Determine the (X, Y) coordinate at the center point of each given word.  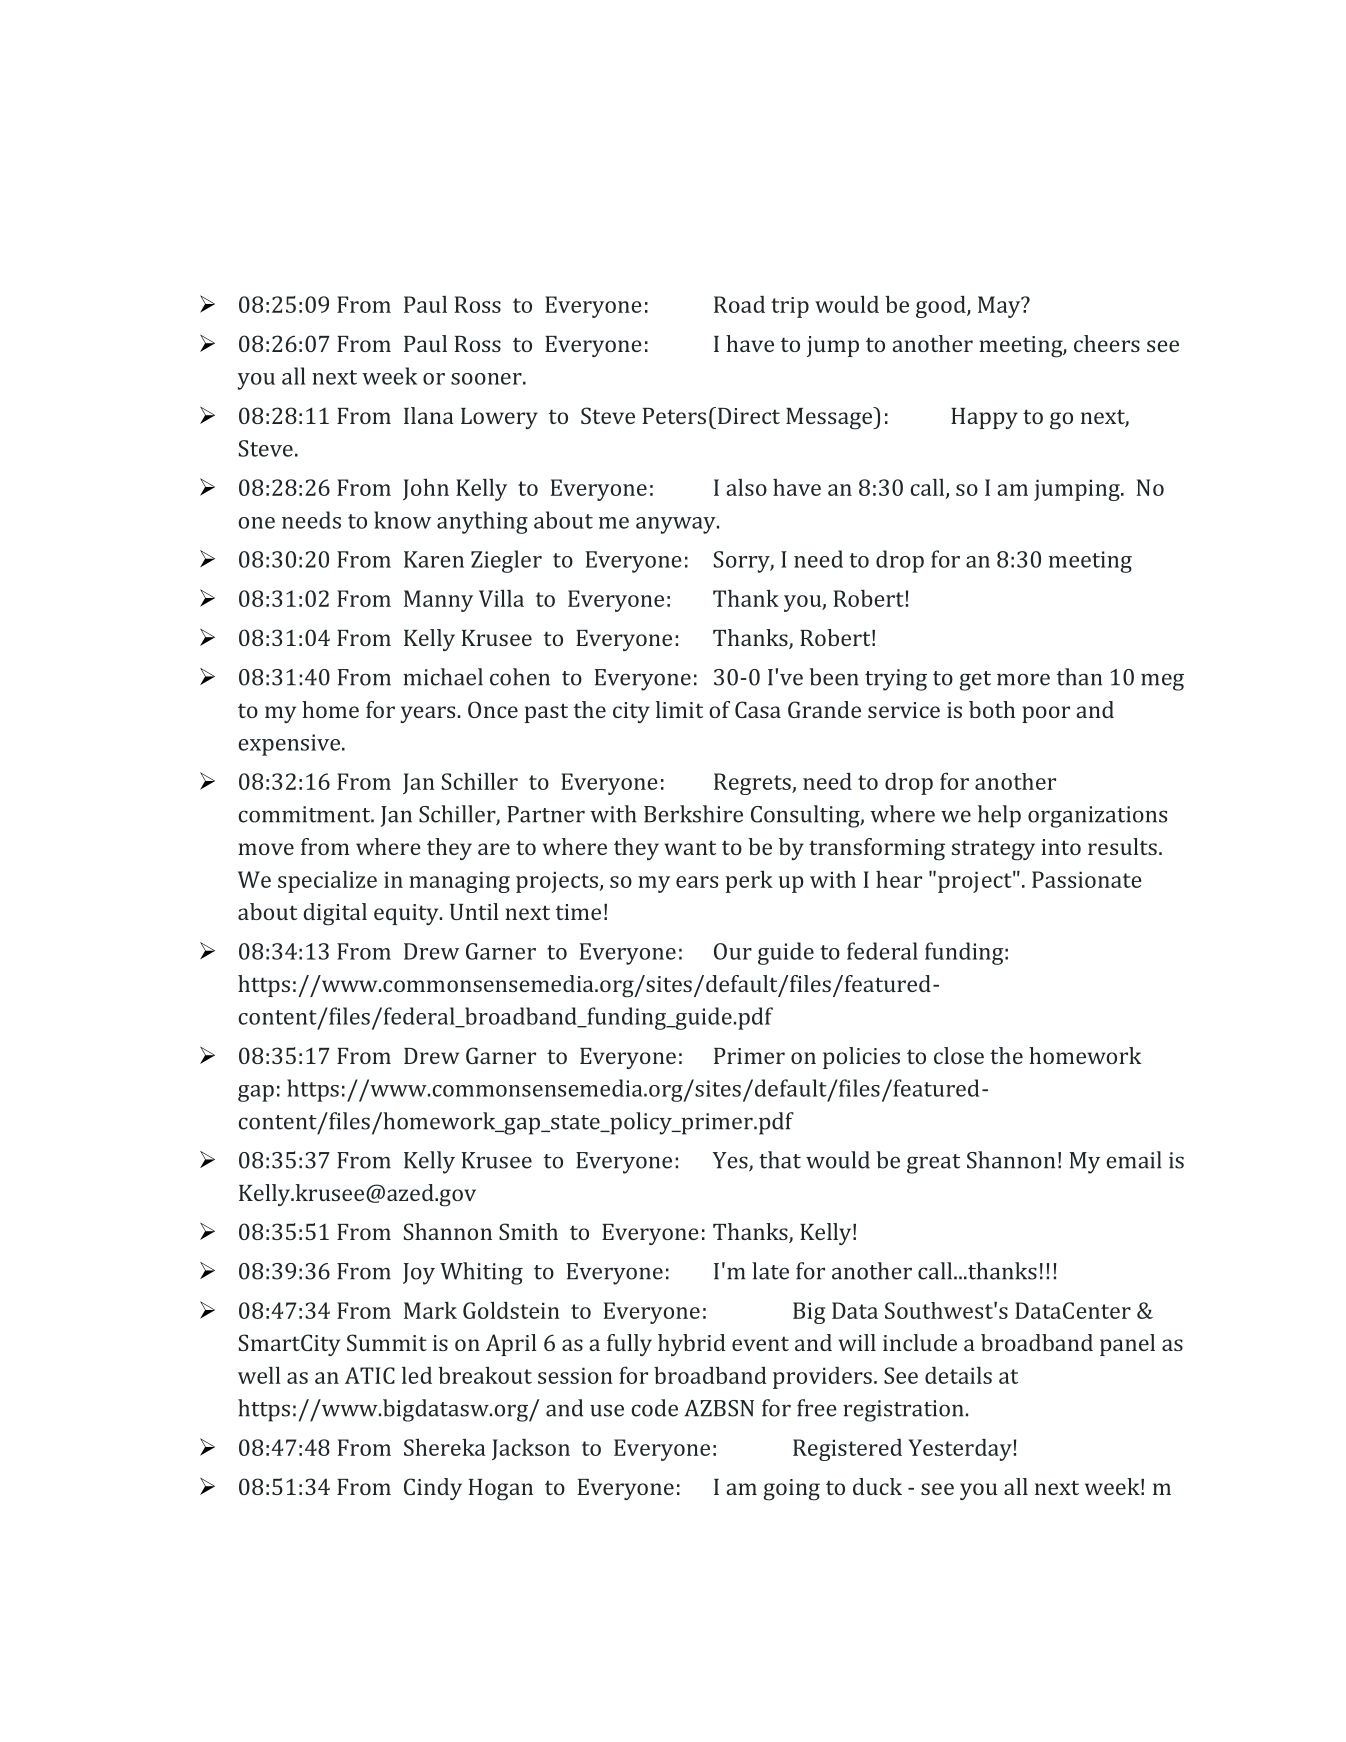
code (654, 1408)
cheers (1107, 343)
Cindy (433, 1489)
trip (790, 307)
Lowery (499, 418)
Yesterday (960, 1450)
